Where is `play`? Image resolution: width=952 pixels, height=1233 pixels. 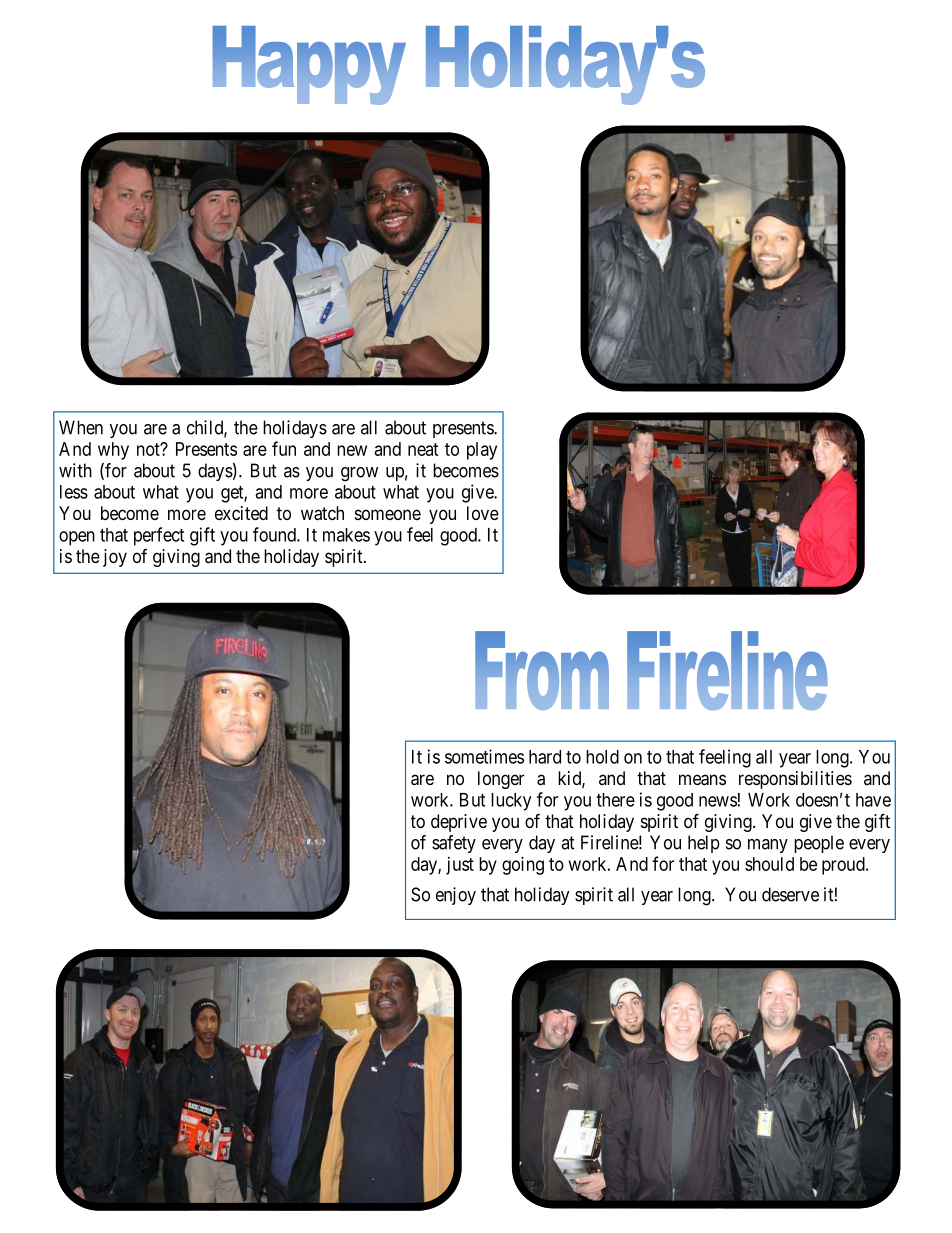 play is located at coordinates (482, 451).
